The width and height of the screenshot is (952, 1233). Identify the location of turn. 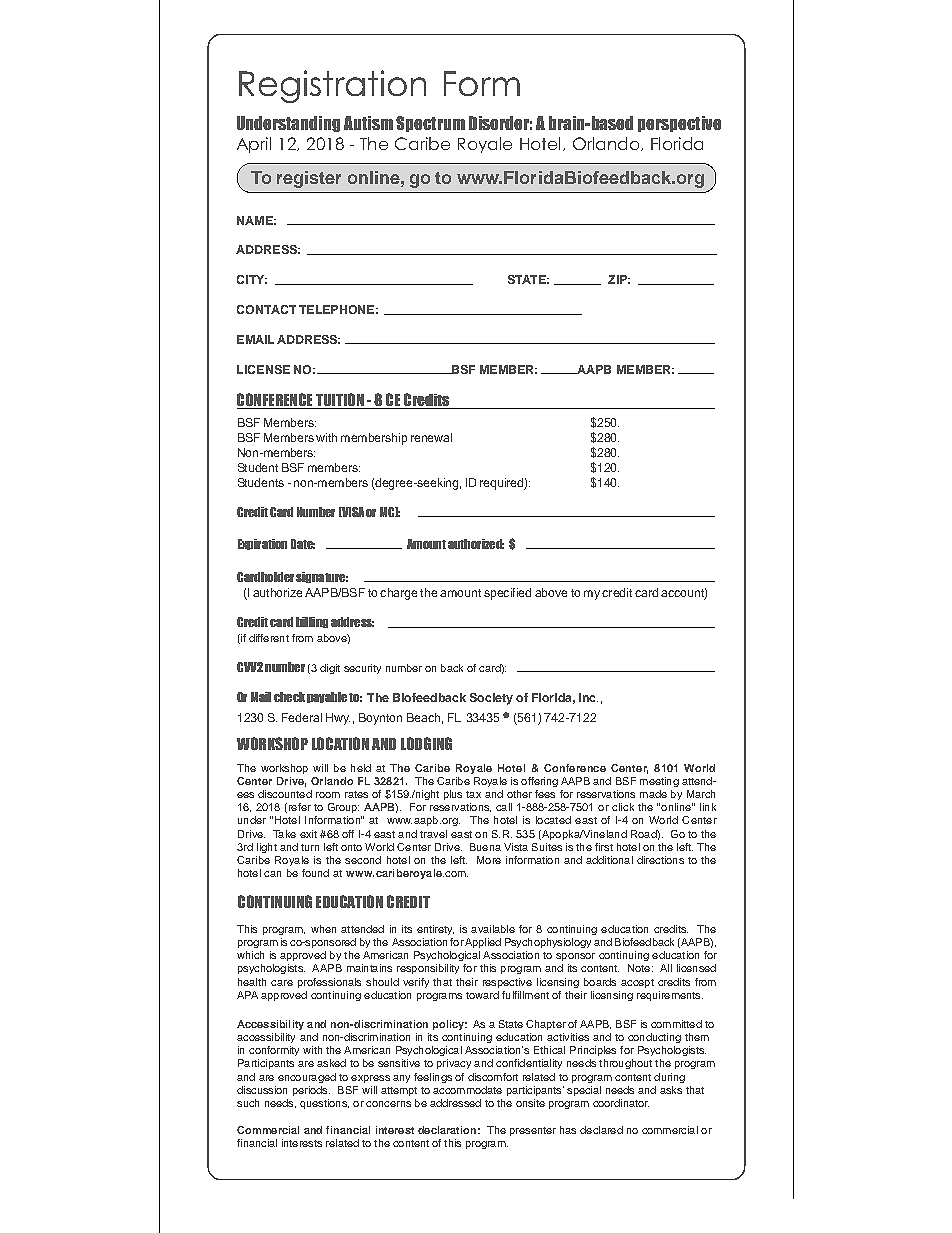
(310, 847).
